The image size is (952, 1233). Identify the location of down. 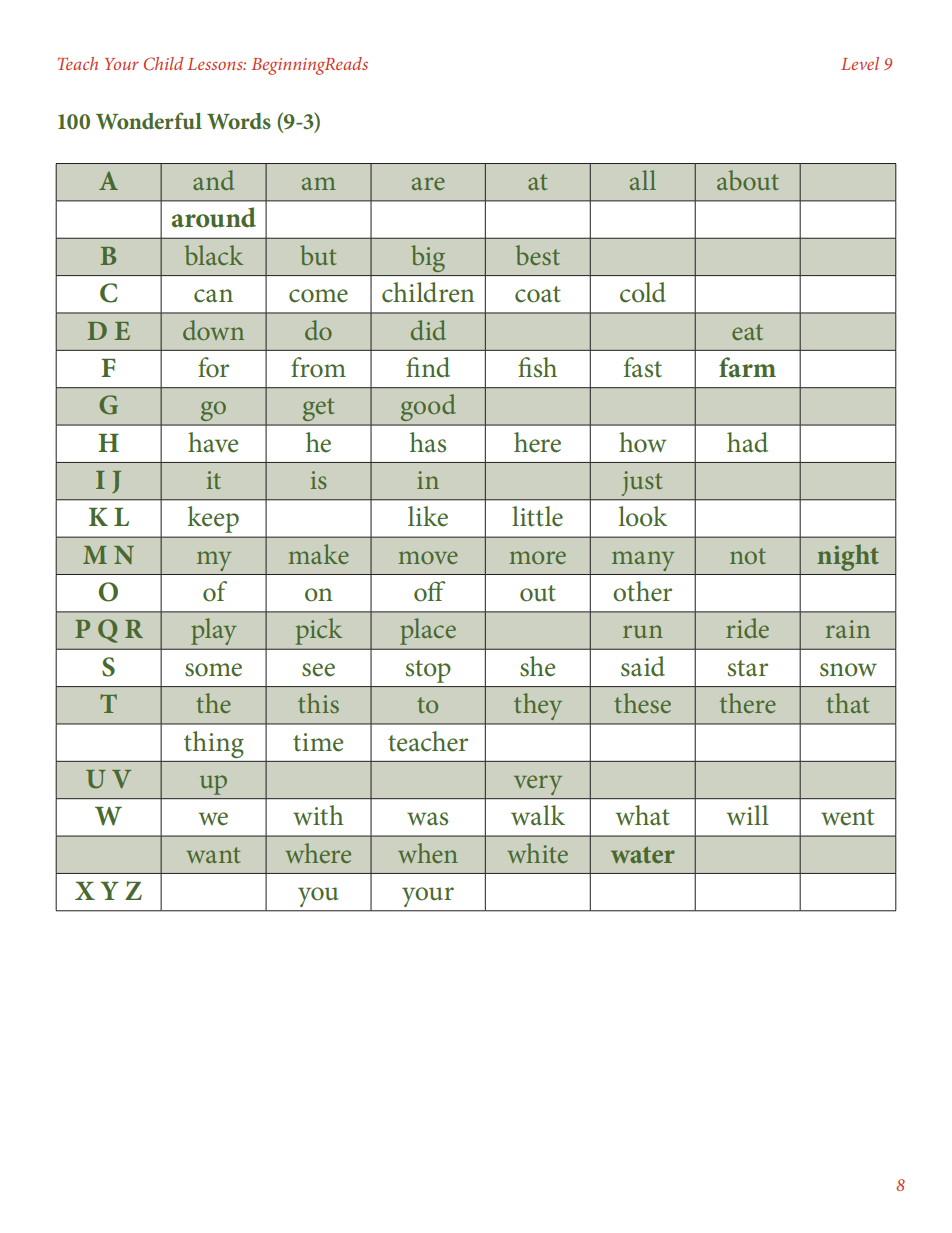
(213, 330).
